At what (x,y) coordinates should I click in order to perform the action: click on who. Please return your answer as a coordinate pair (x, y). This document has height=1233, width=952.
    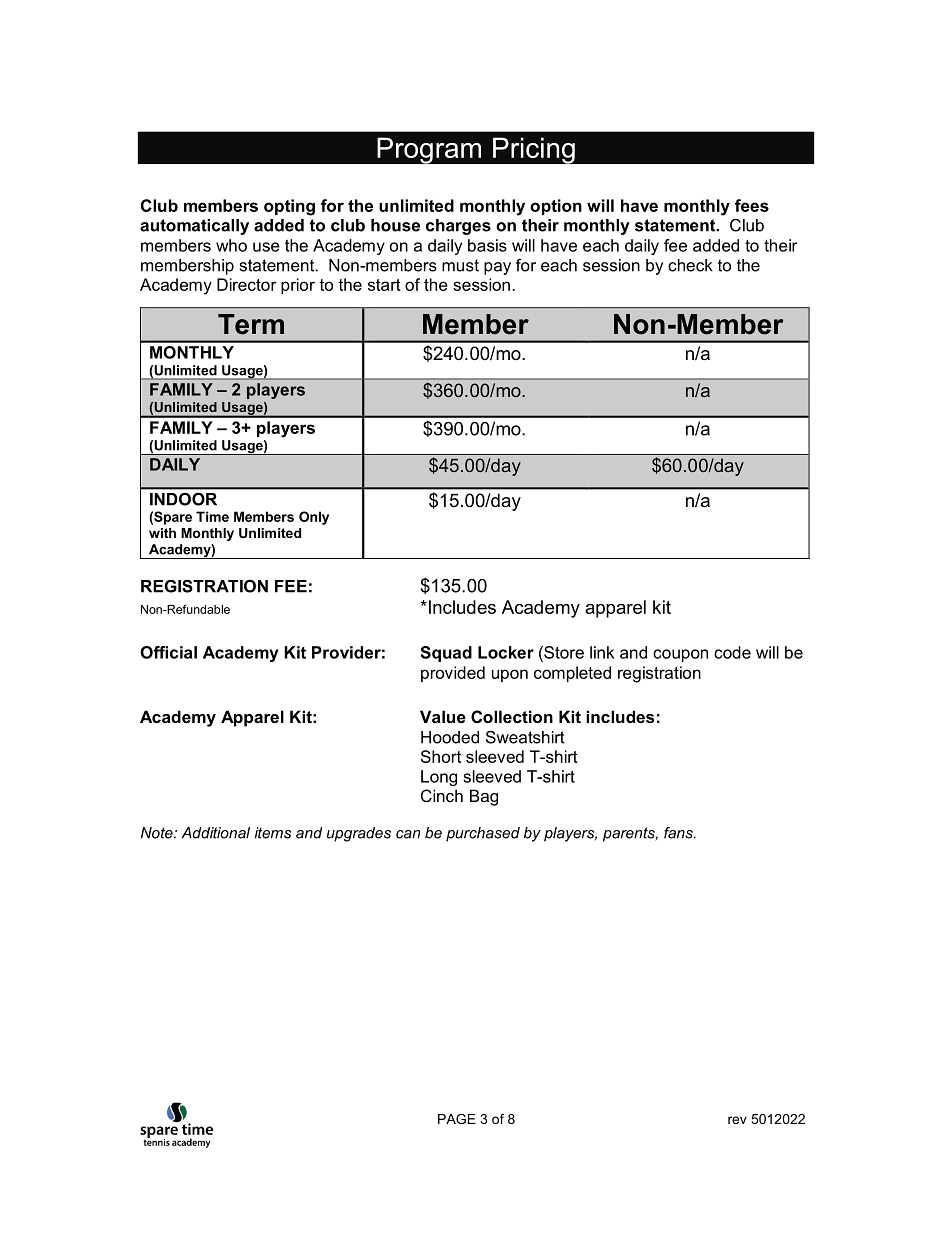
    Looking at the image, I should click on (231, 245).
